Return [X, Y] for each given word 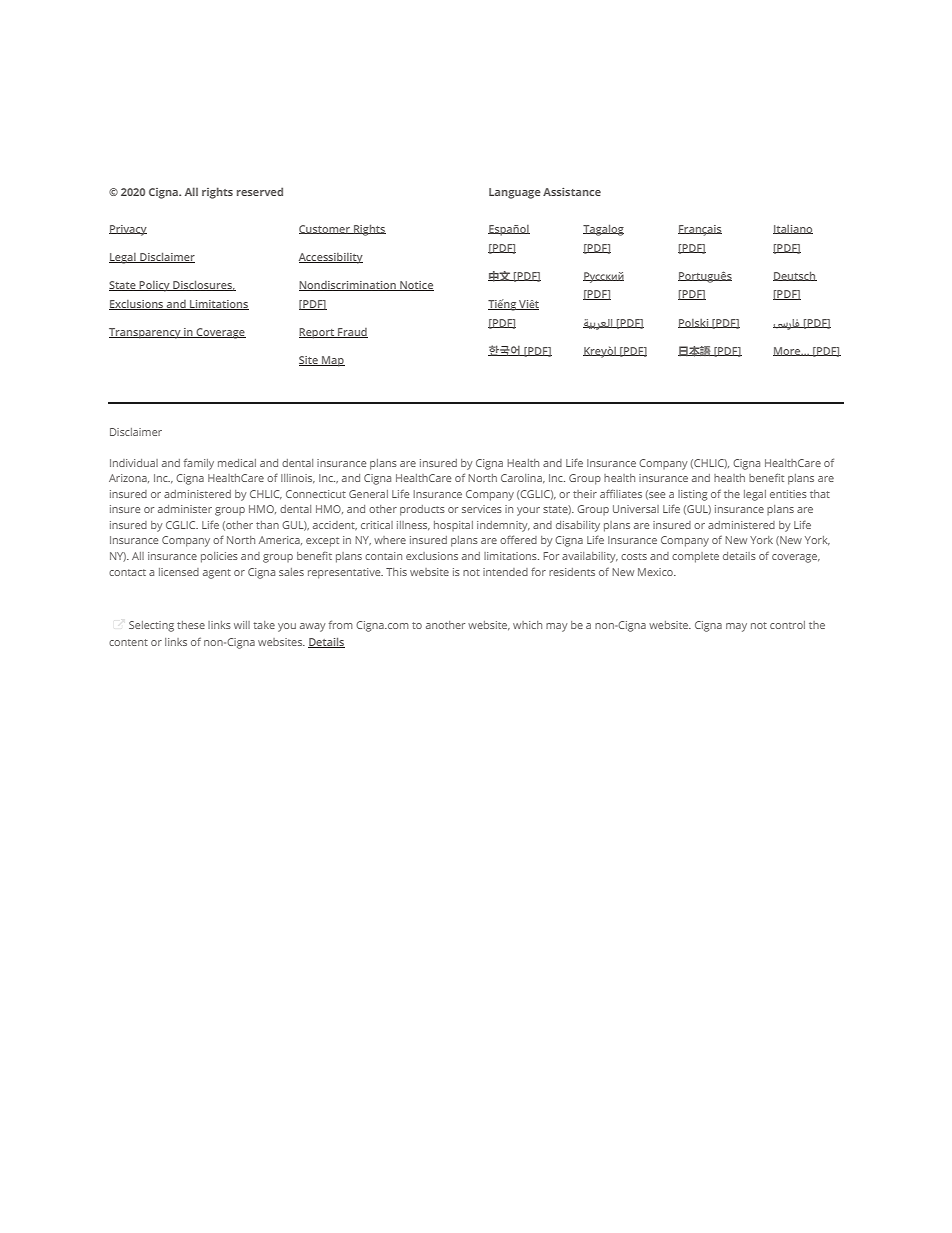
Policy [155, 286]
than [267, 525]
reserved [260, 191]
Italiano [793, 229]
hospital [453, 526]
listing [693, 495]
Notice [416, 286]
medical [237, 463]
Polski [694, 323]
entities [788, 494]
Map [332, 361]
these [191, 625]
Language [515, 193]
